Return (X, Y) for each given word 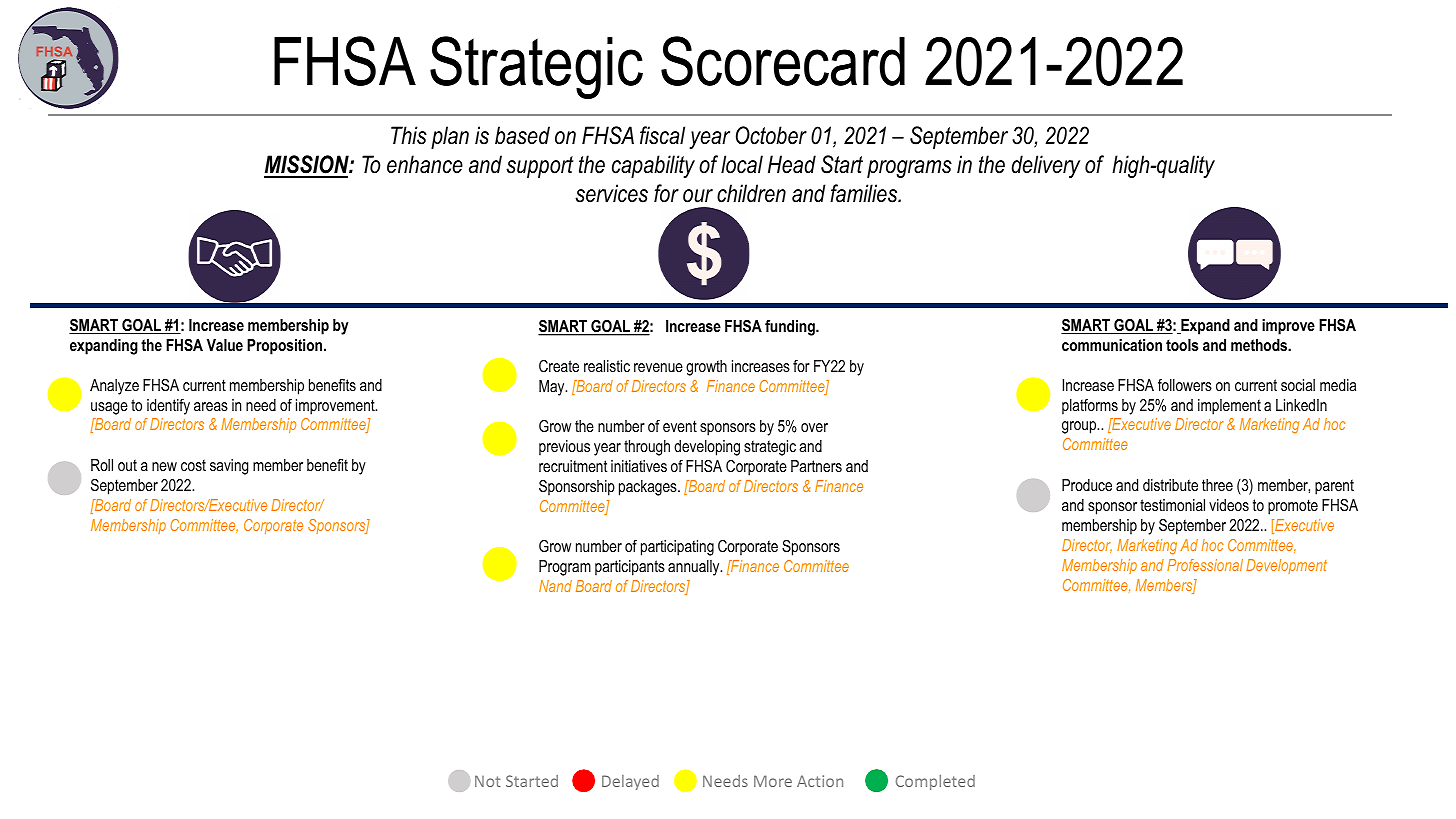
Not (488, 781)
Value (225, 345)
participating (677, 548)
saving (229, 467)
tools (1182, 345)
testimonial (1172, 505)
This (409, 135)
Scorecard (783, 61)
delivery (1046, 166)
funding (791, 328)
